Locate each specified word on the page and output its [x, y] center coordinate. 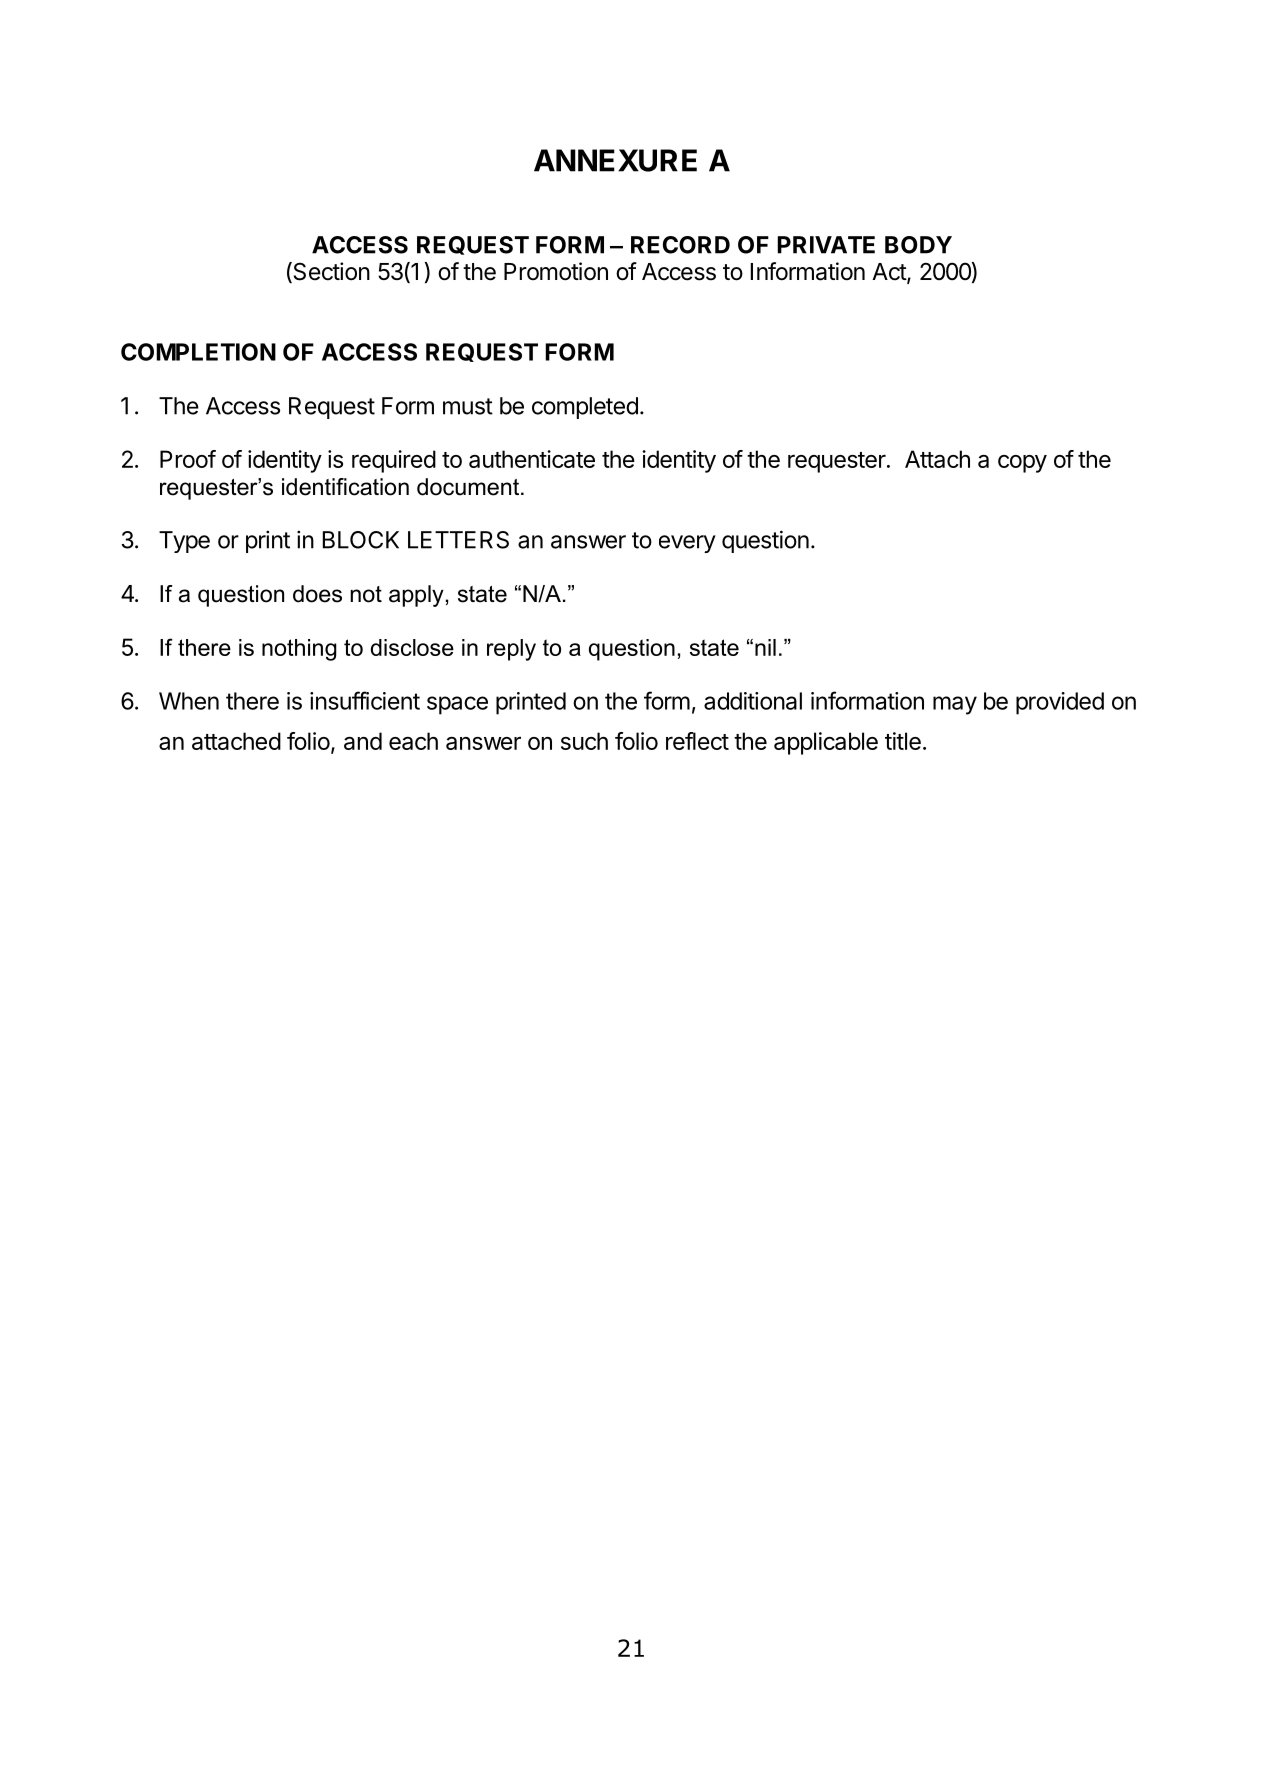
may [955, 705]
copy [1022, 464]
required [394, 461]
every [687, 544]
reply [511, 650]
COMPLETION [198, 352]
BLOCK [361, 540]
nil [765, 647]
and [363, 741]
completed [585, 408]
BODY [918, 245]
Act [890, 273]
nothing [299, 650]
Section [330, 272]
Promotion [556, 271]
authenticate [532, 459]
